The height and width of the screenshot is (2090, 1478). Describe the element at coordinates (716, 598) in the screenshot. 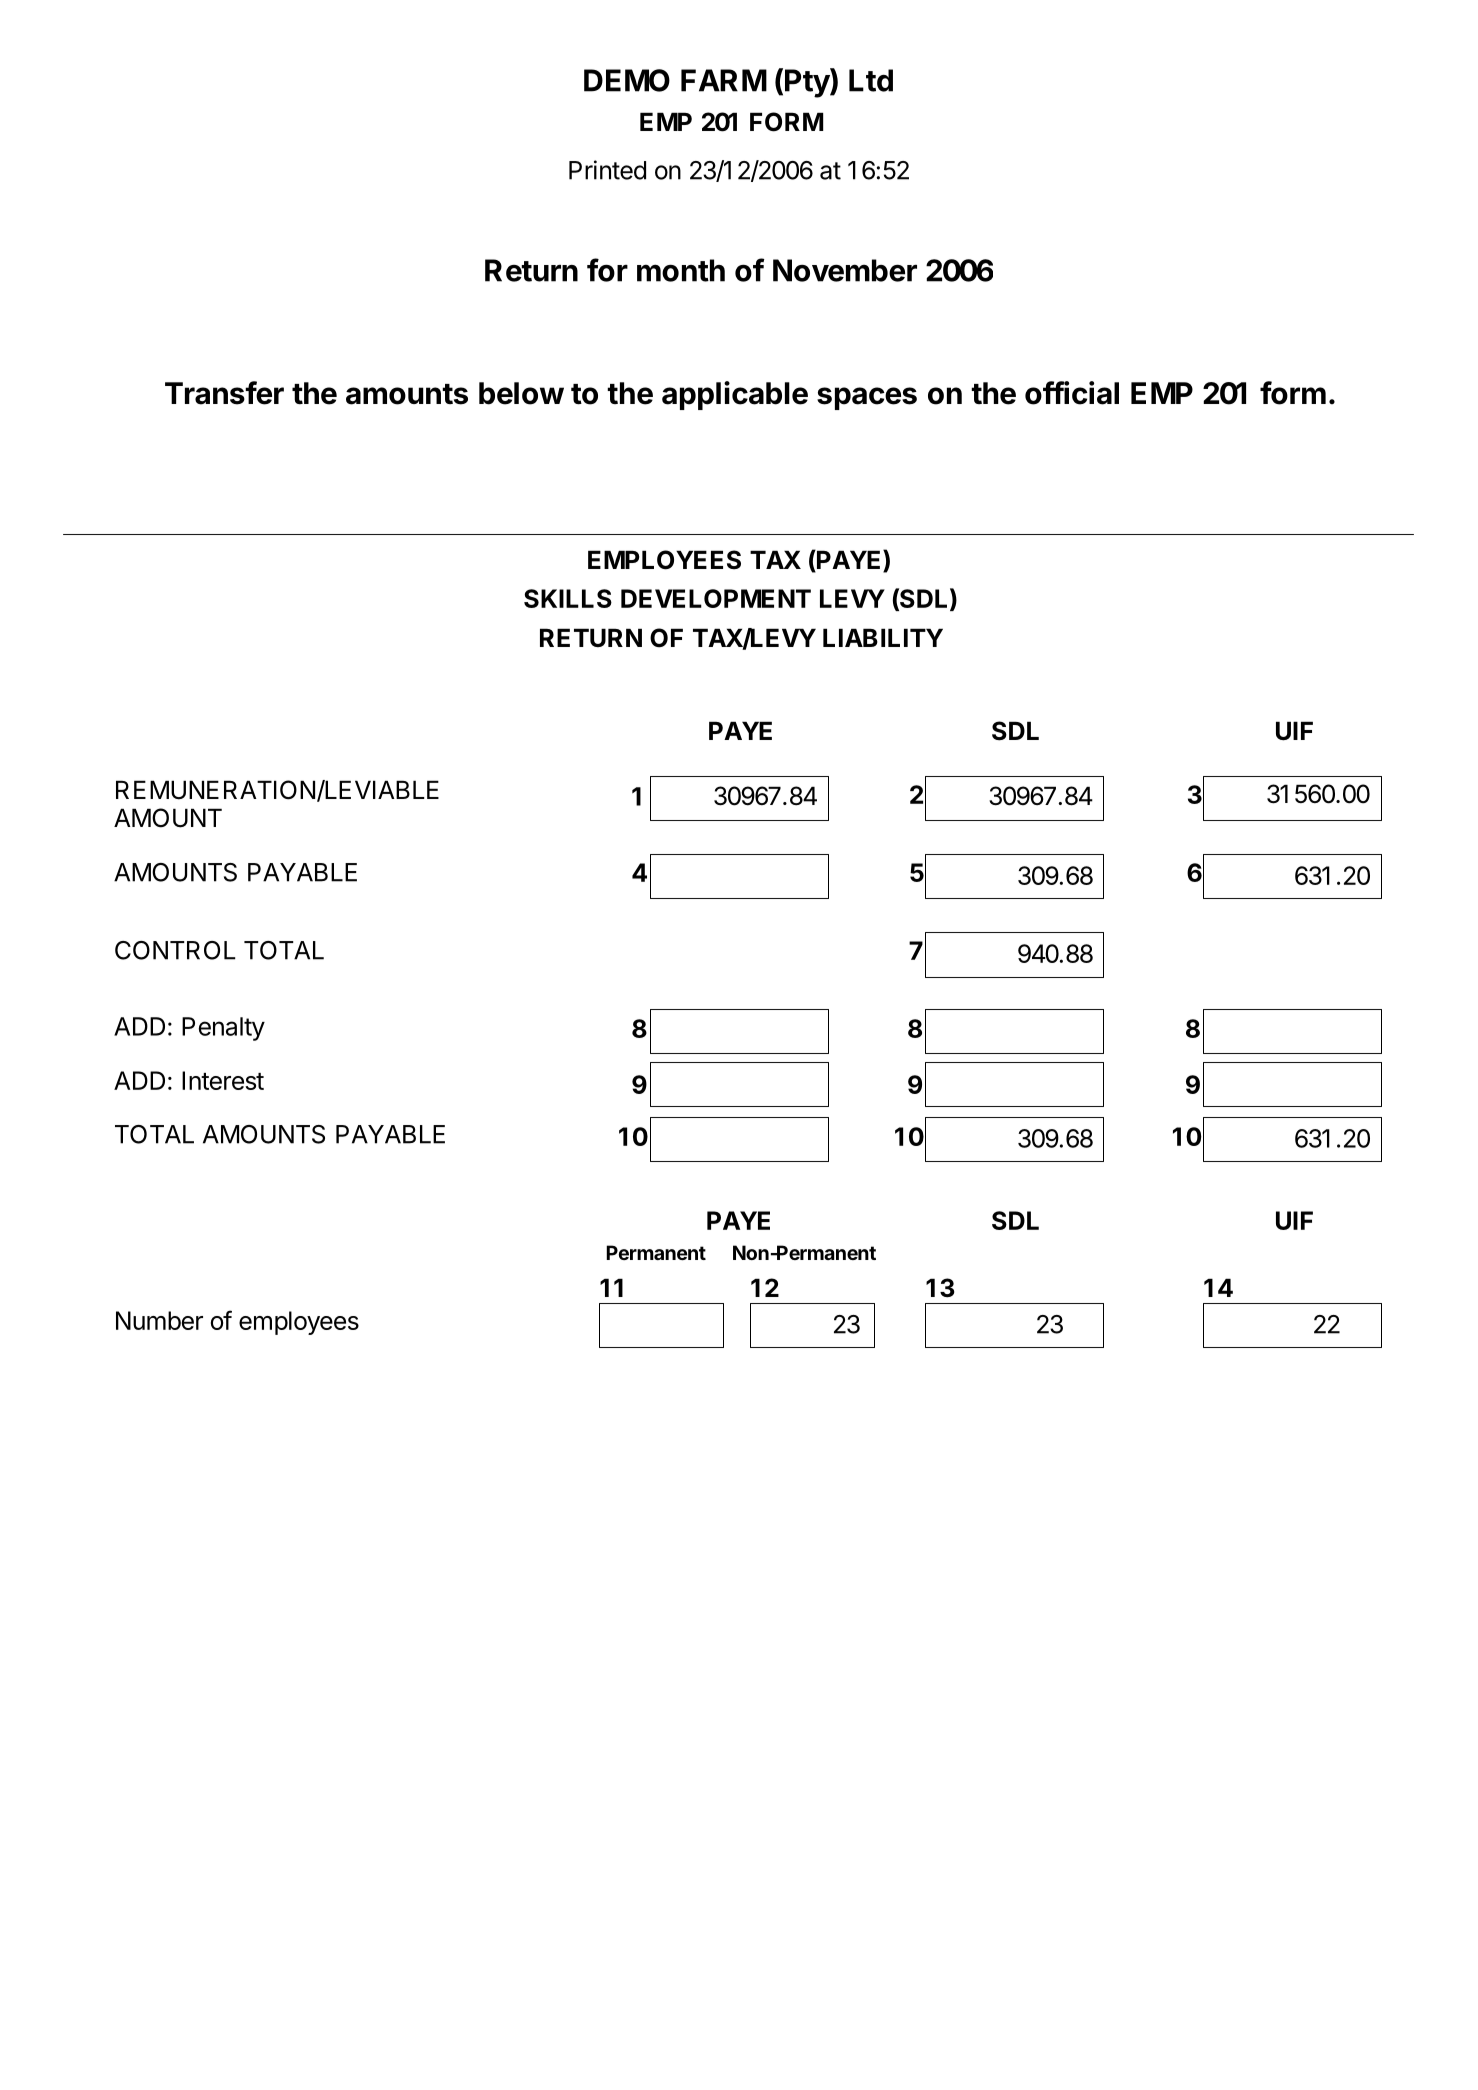

I see `DEVELOPMENT` at that location.
